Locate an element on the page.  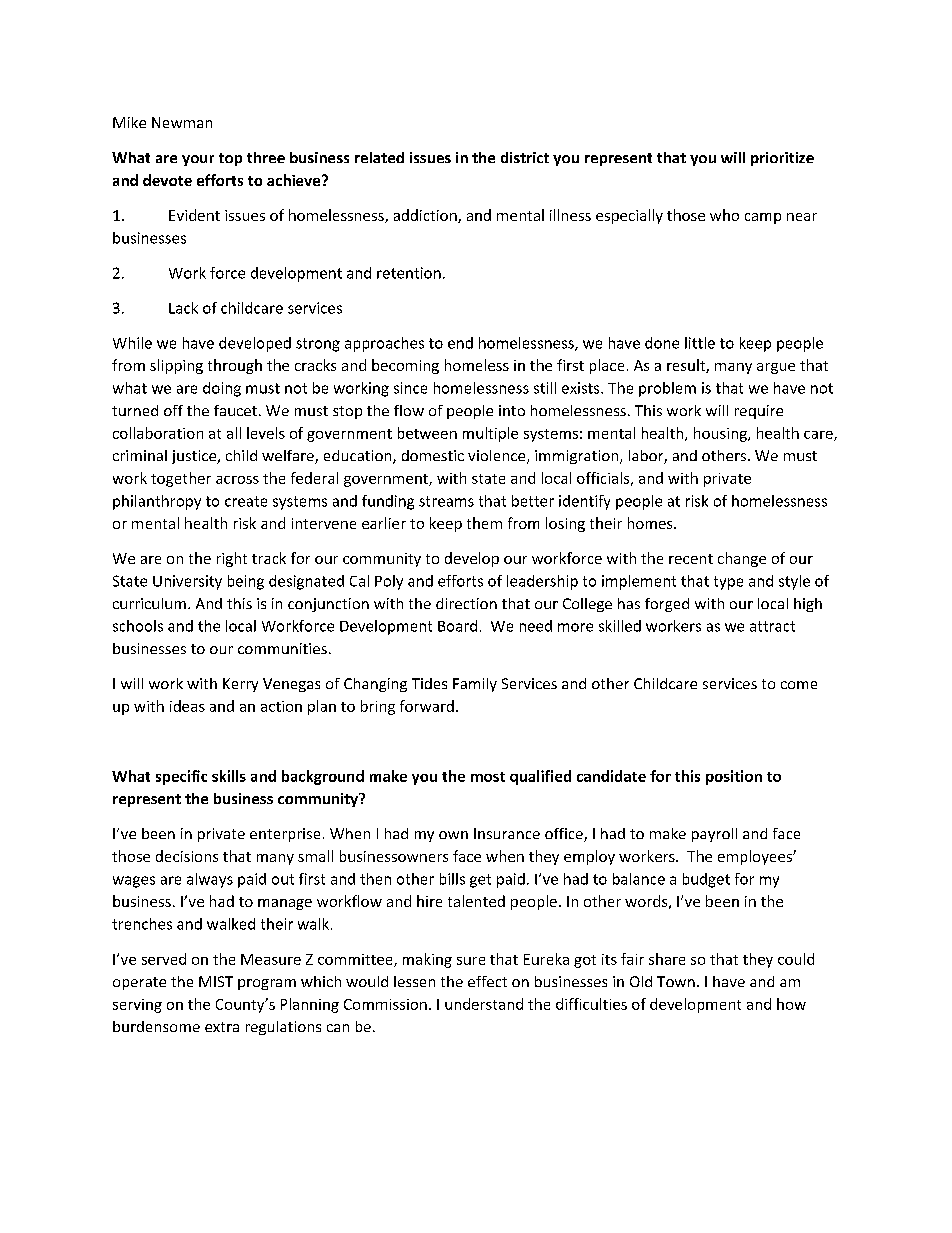
end is located at coordinates (460, 343).
